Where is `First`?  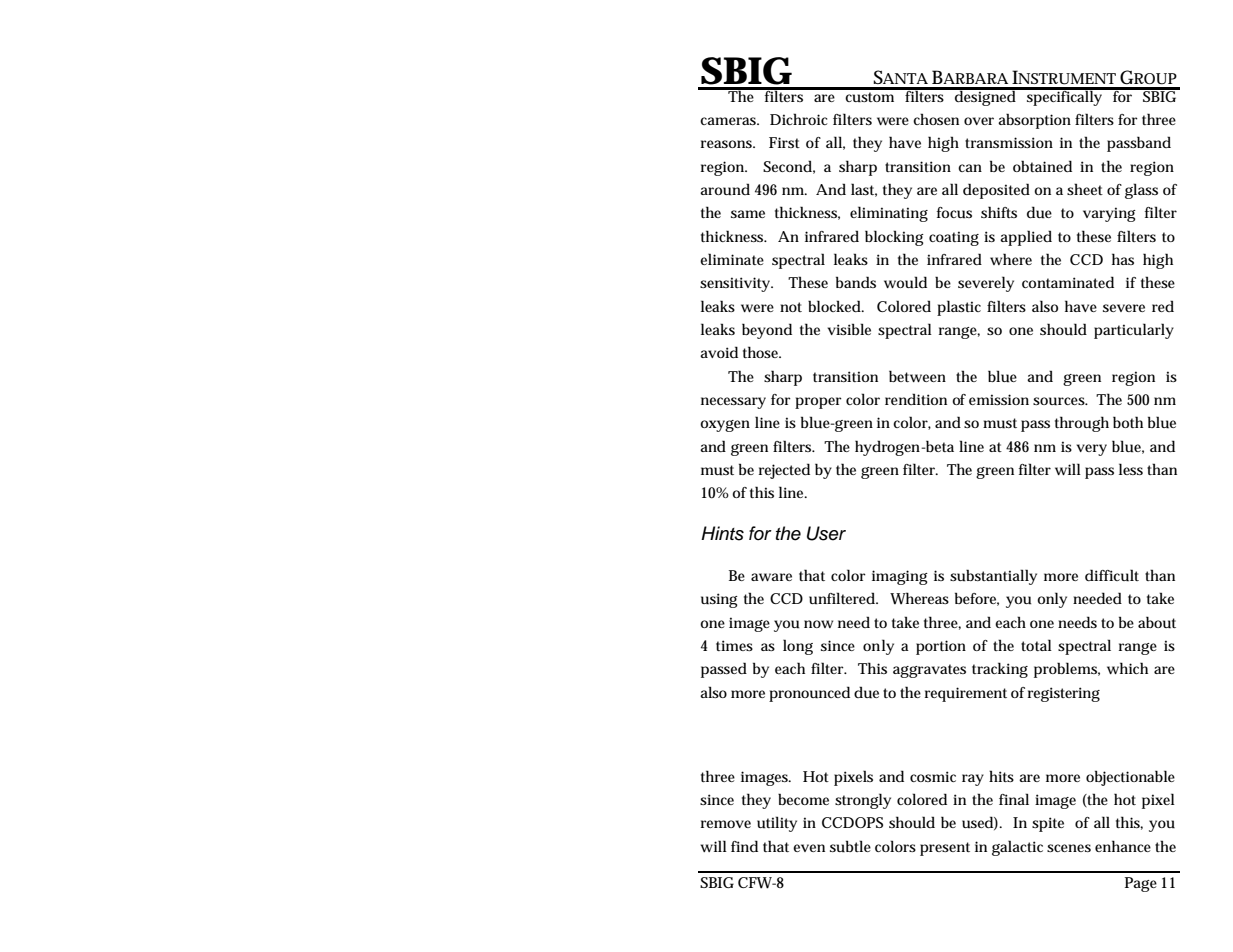
First is located at coordinates (784, 142).
